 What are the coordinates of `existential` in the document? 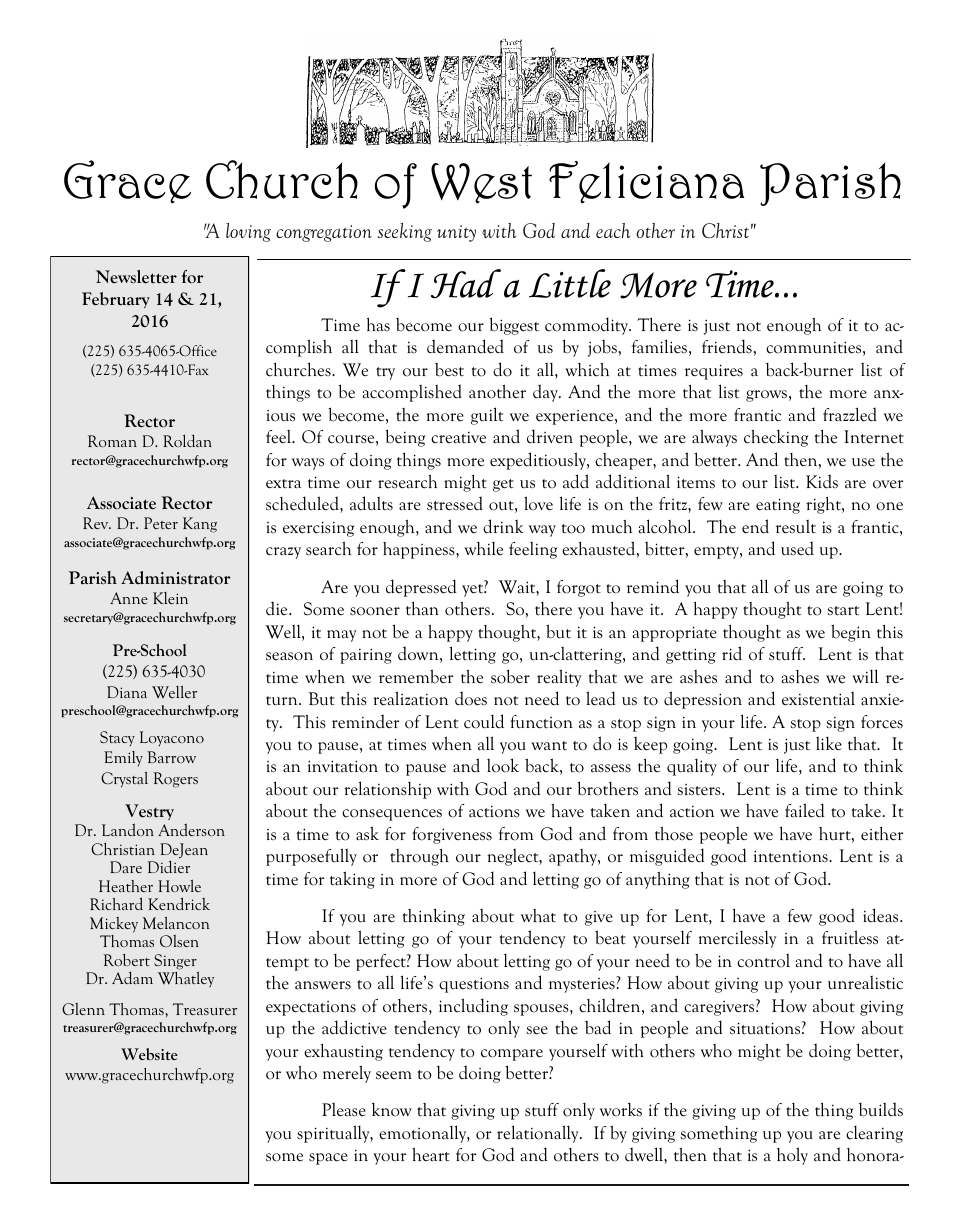 It's located at (818, 698).
